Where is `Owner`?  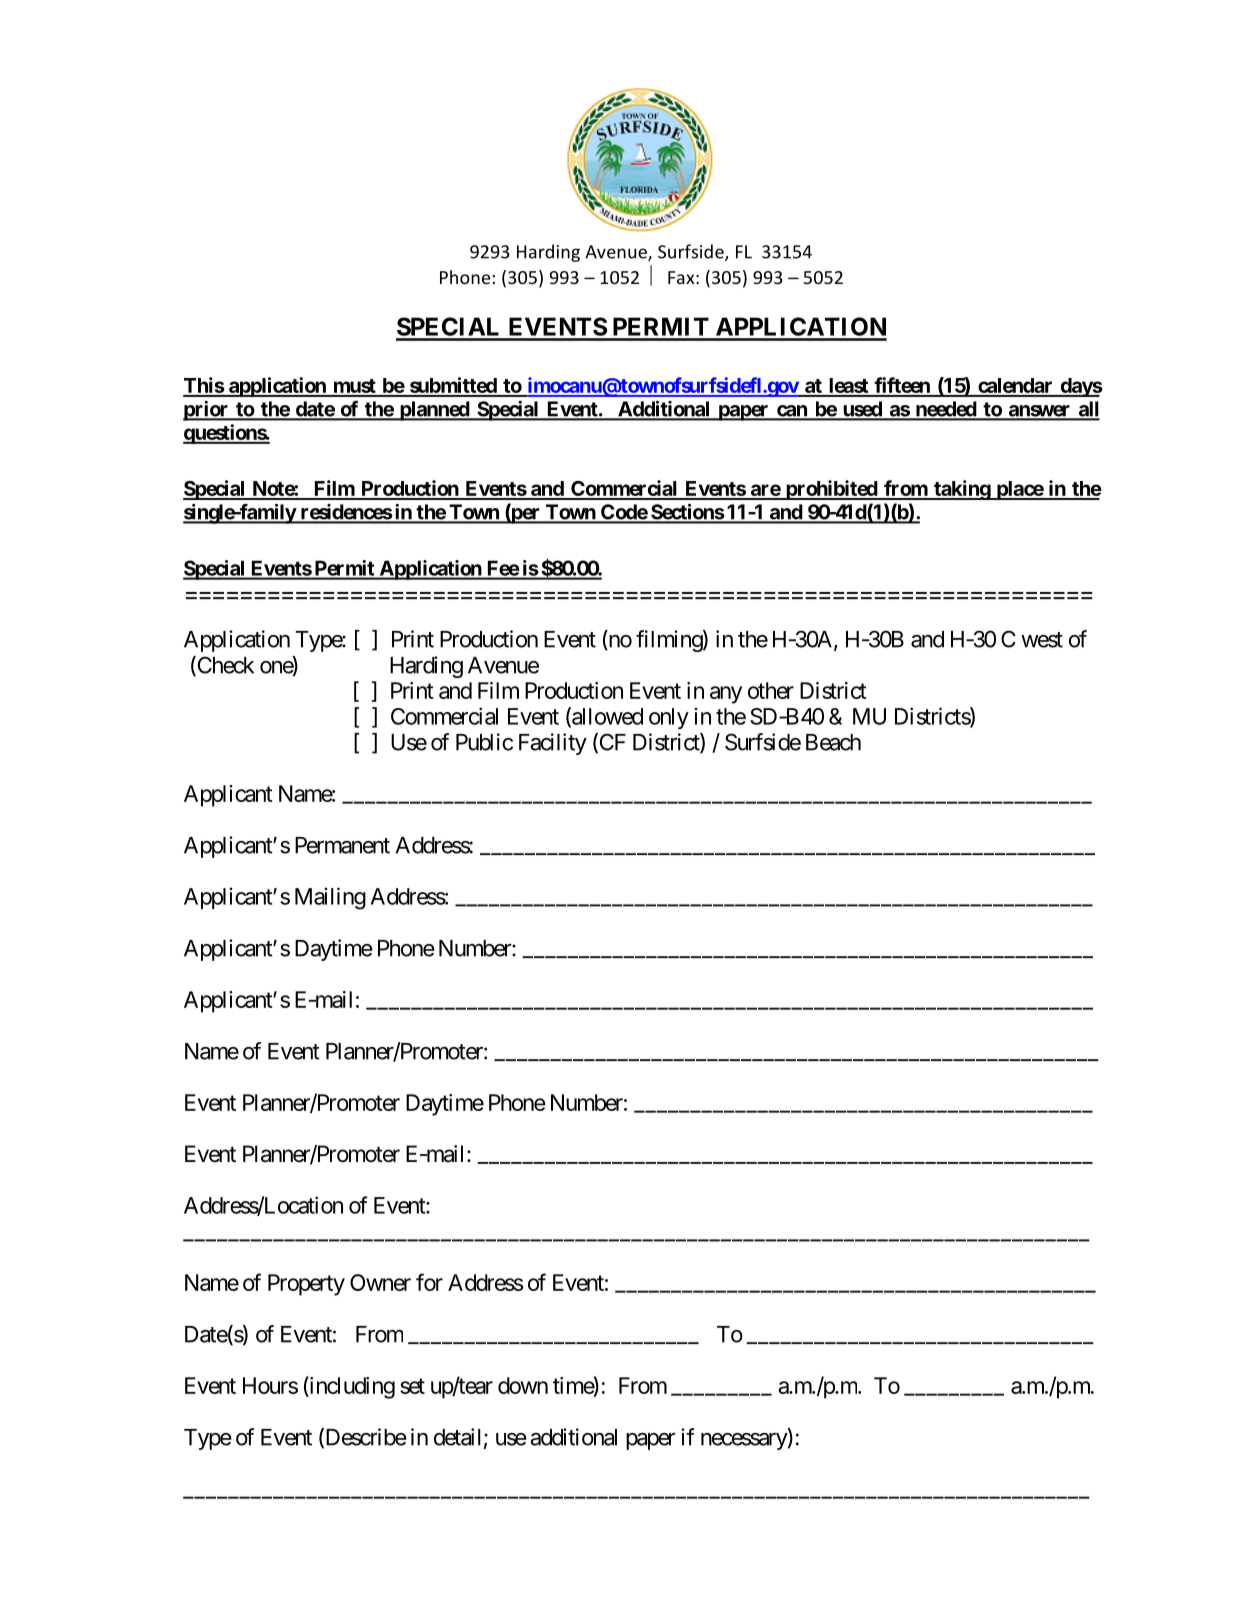
Owner is located at coordinates (380, 1282).
